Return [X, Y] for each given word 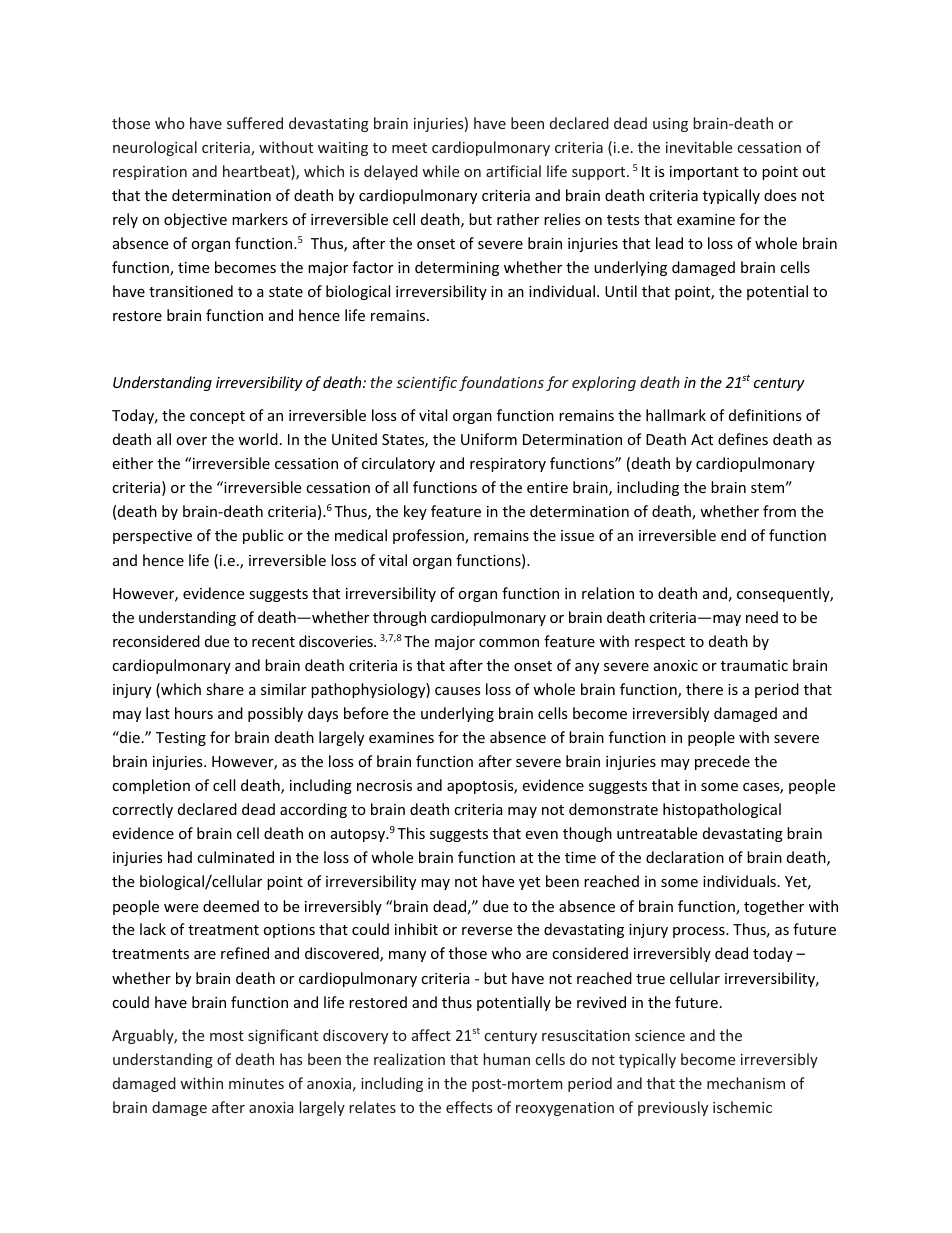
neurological [155, 148]
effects [469, 1107]
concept [217, 417]
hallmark [676, 415]
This [411, 833]
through [399, 618]
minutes [256, 1083]
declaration [685, 857]
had [180, 857]
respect [660, 643]
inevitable [699, 147]
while [440, 171]
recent [273, 642]
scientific [426, 383]
